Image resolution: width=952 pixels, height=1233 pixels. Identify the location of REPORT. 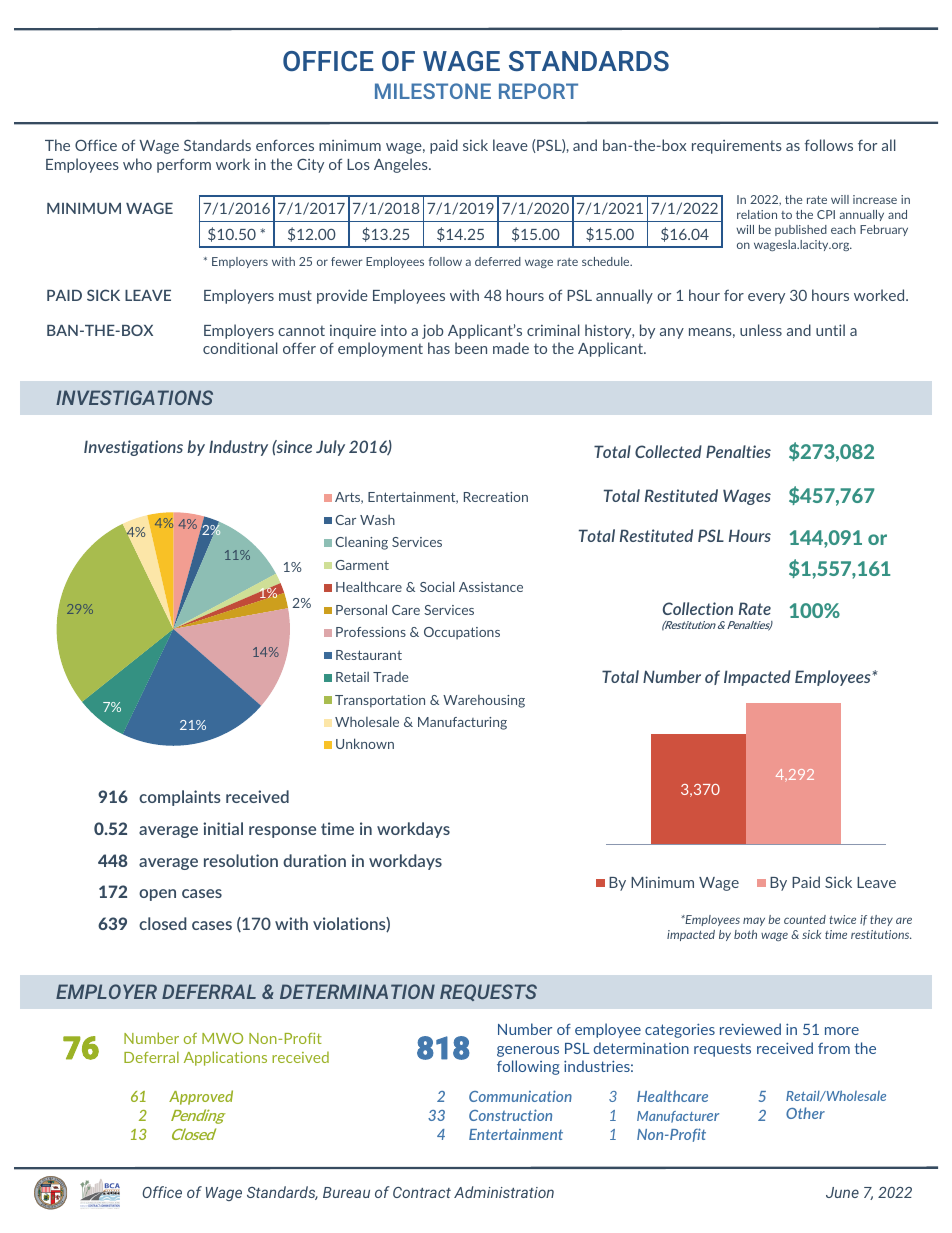
(538, 91).
